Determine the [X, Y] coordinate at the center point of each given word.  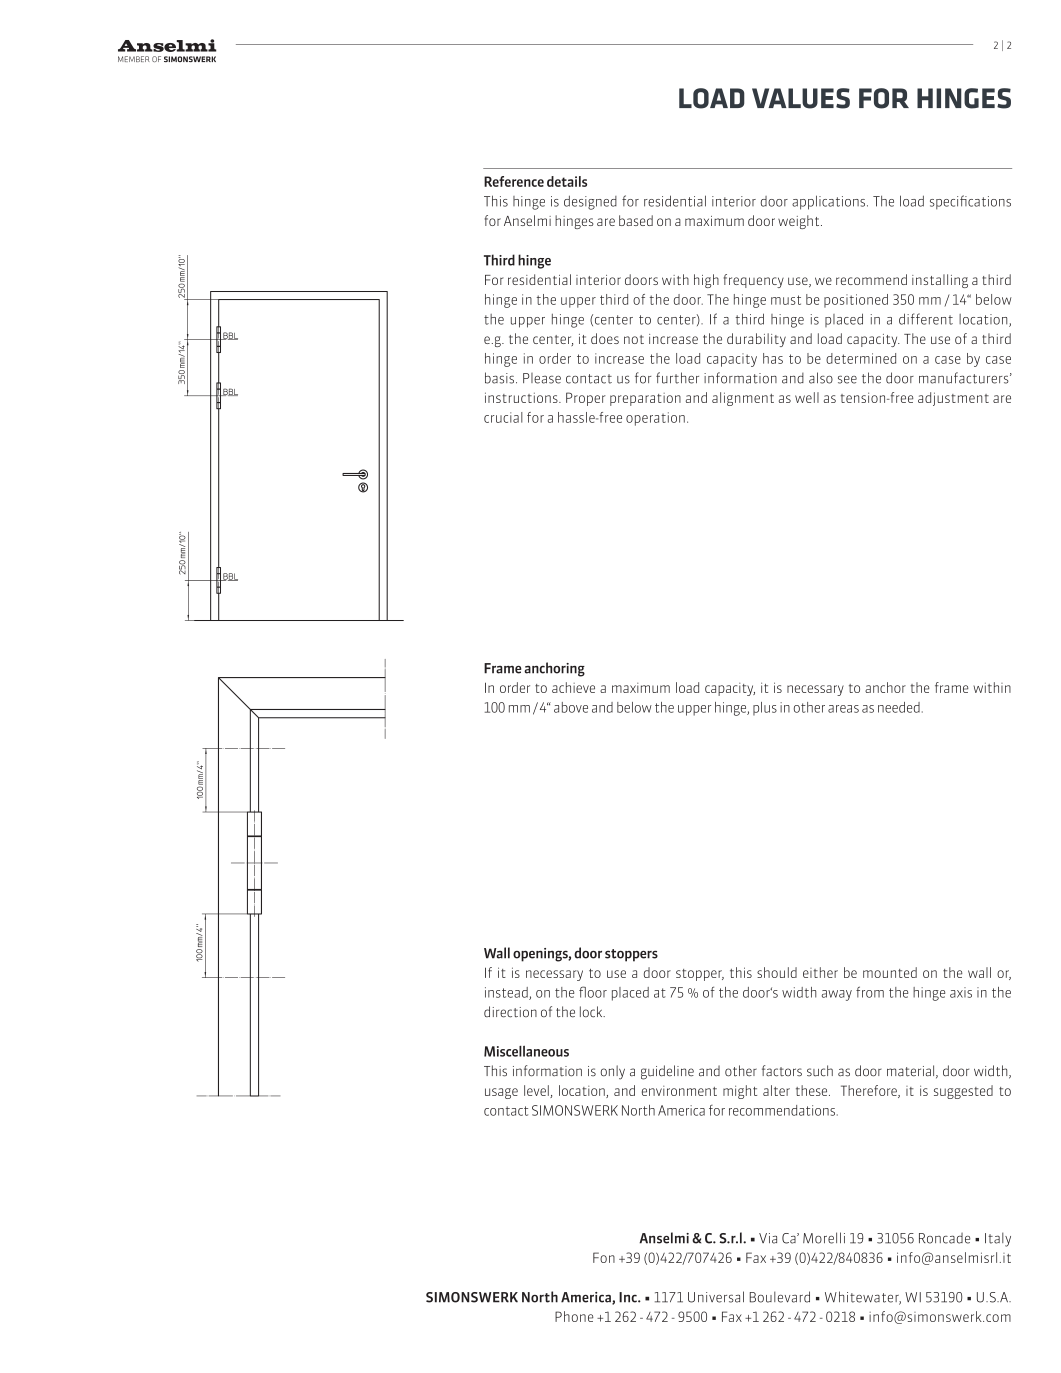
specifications [970, 202]
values [801, 98]
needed [899, 707]
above [571, 707]
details [567, 181]
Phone [574, 1316]
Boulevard [780, 1297]
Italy [998, 1239]
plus [765, 709]
